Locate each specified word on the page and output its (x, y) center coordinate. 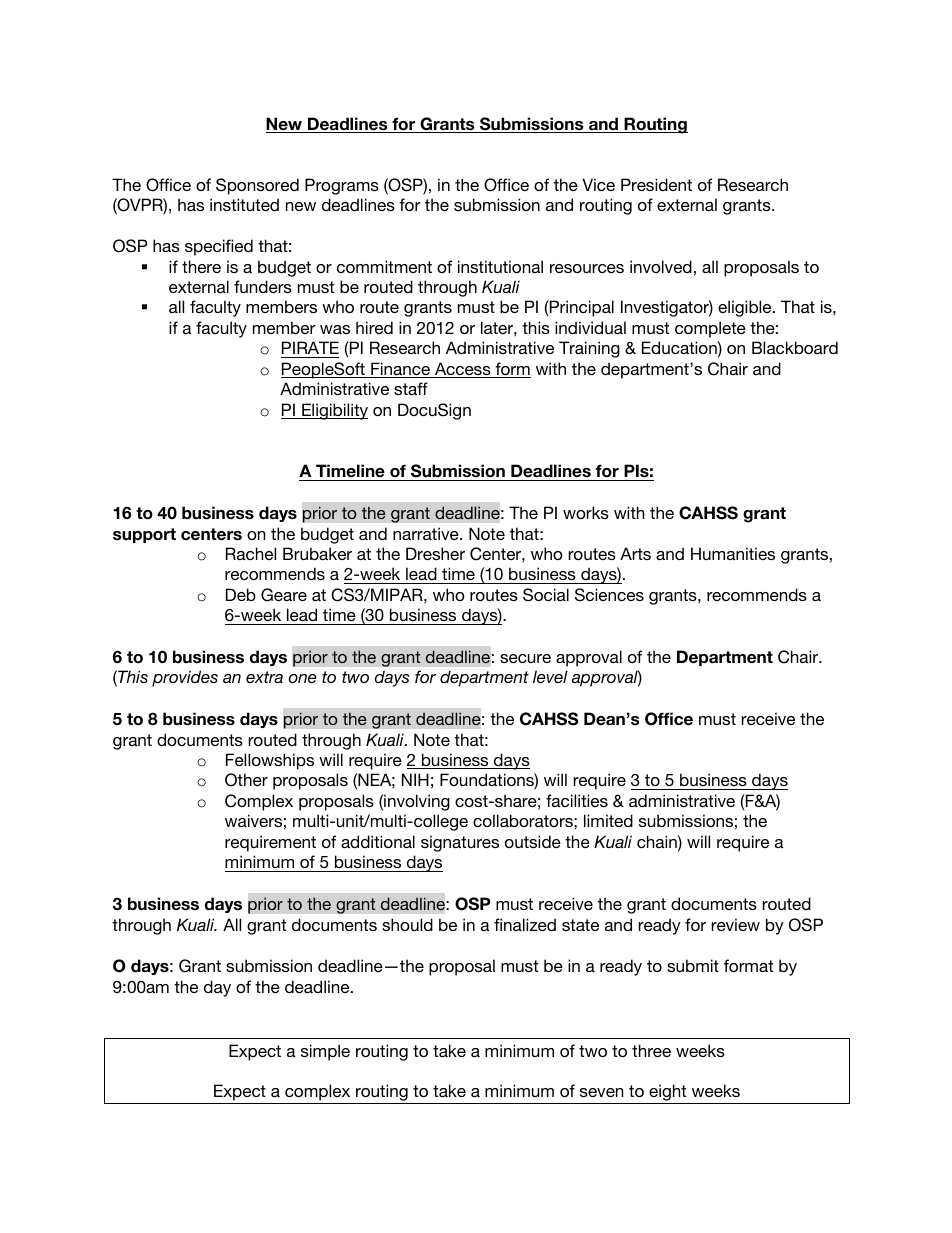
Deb (241, 594)
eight (668, 1094)
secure (525, 658)
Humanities (733, 553)
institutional (500, 266)
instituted (244, 204)
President (656, 184)
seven (601, 1092)
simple (325, 1052)
